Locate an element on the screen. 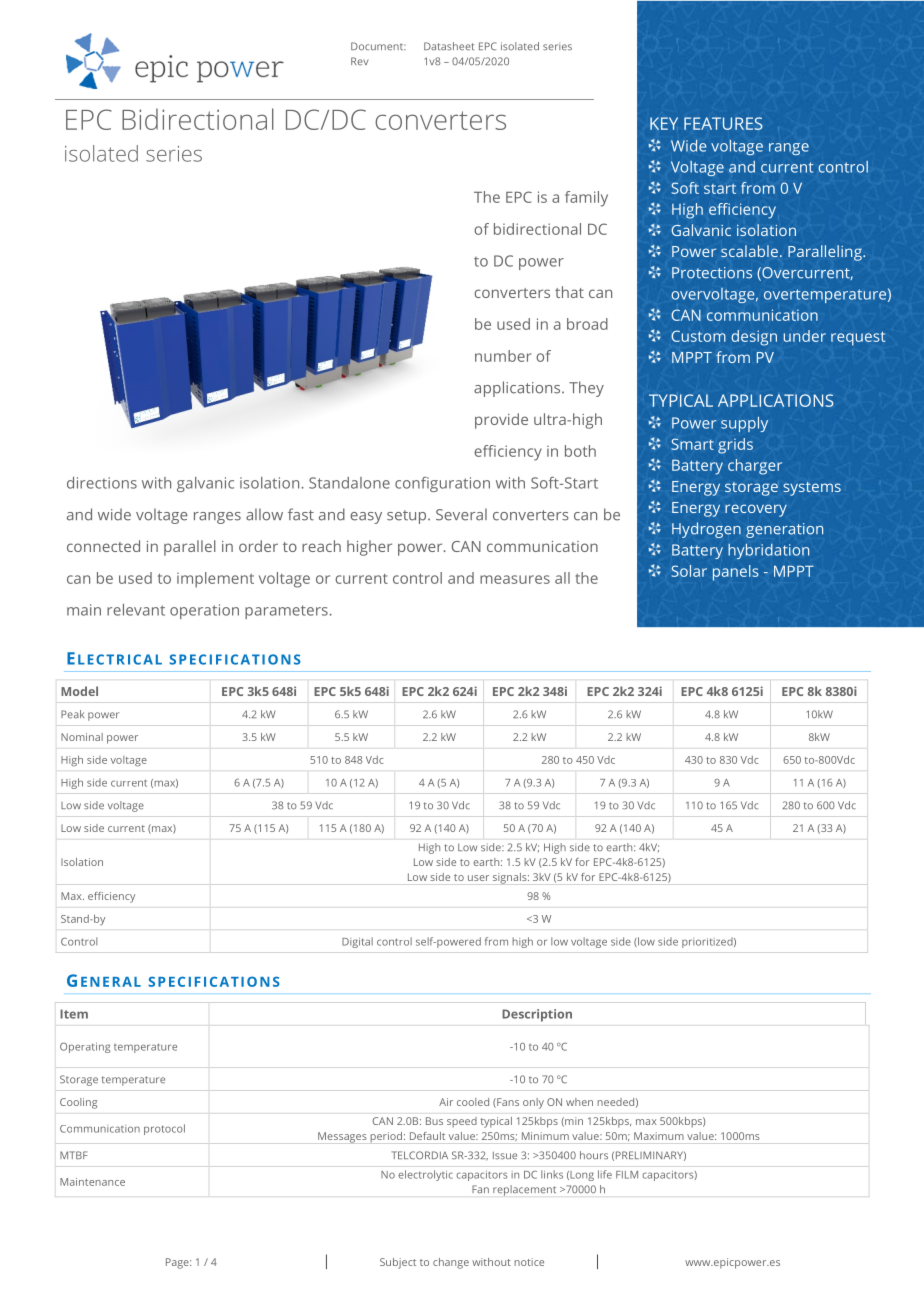 The height and width of the screenshot is (1308, 924). Datasheet is located at coordinates (449, 46).
